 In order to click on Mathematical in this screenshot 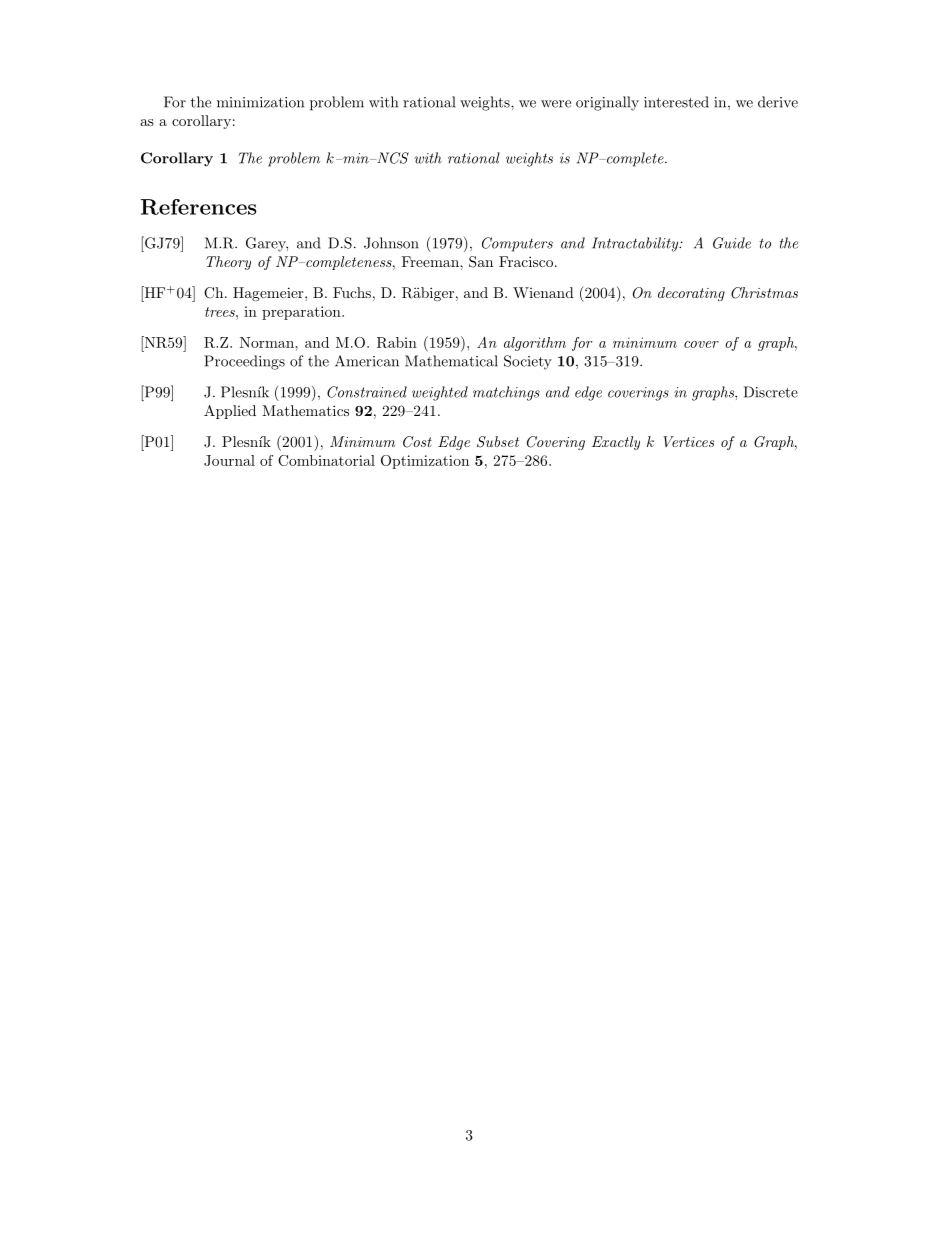, I will do `click(451, 361)`.
